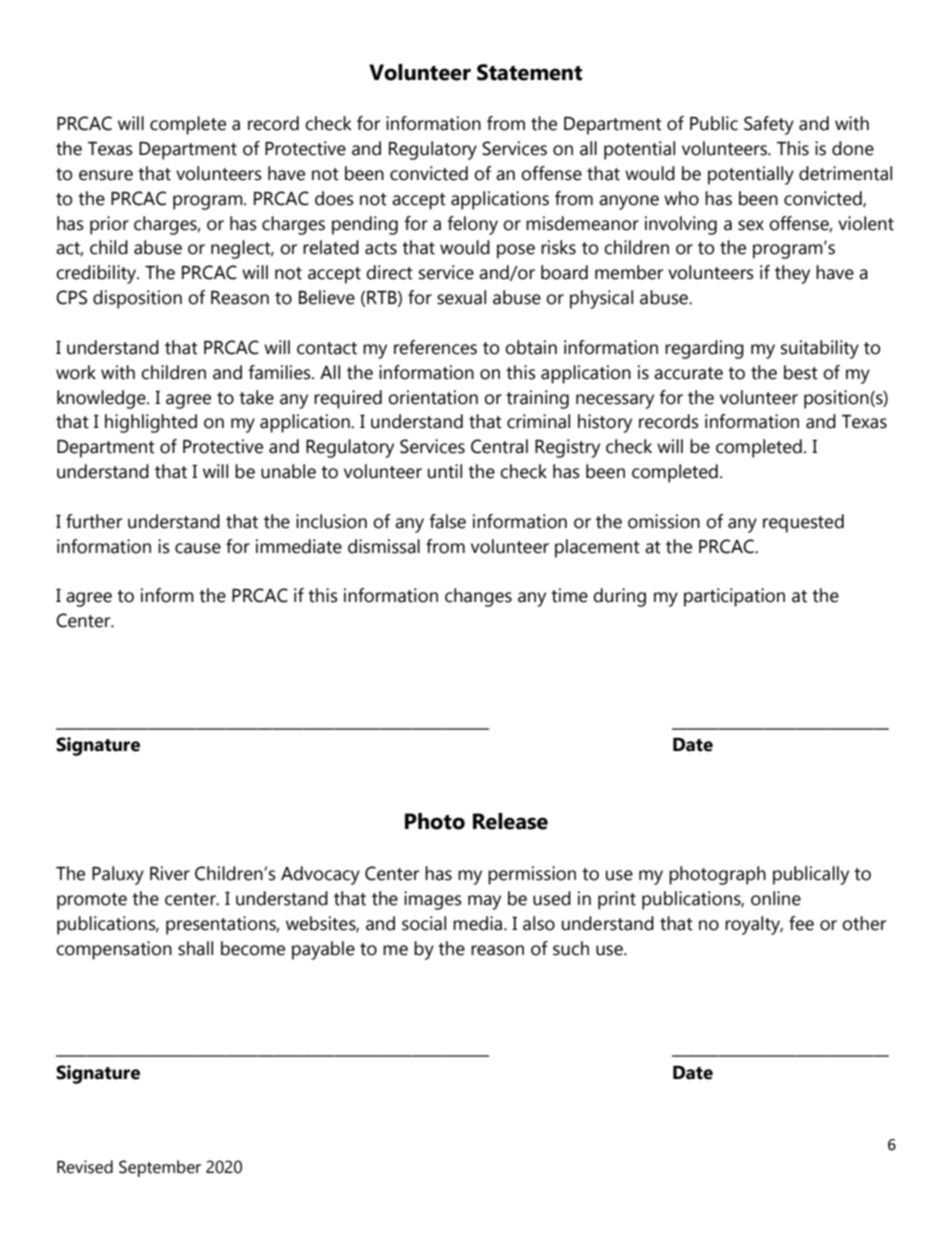 The width and height of the document is (952, 1233). What do you see at coordinates (106, 175) in the document?
I see `ensure` at bounding box center [106, 175].
